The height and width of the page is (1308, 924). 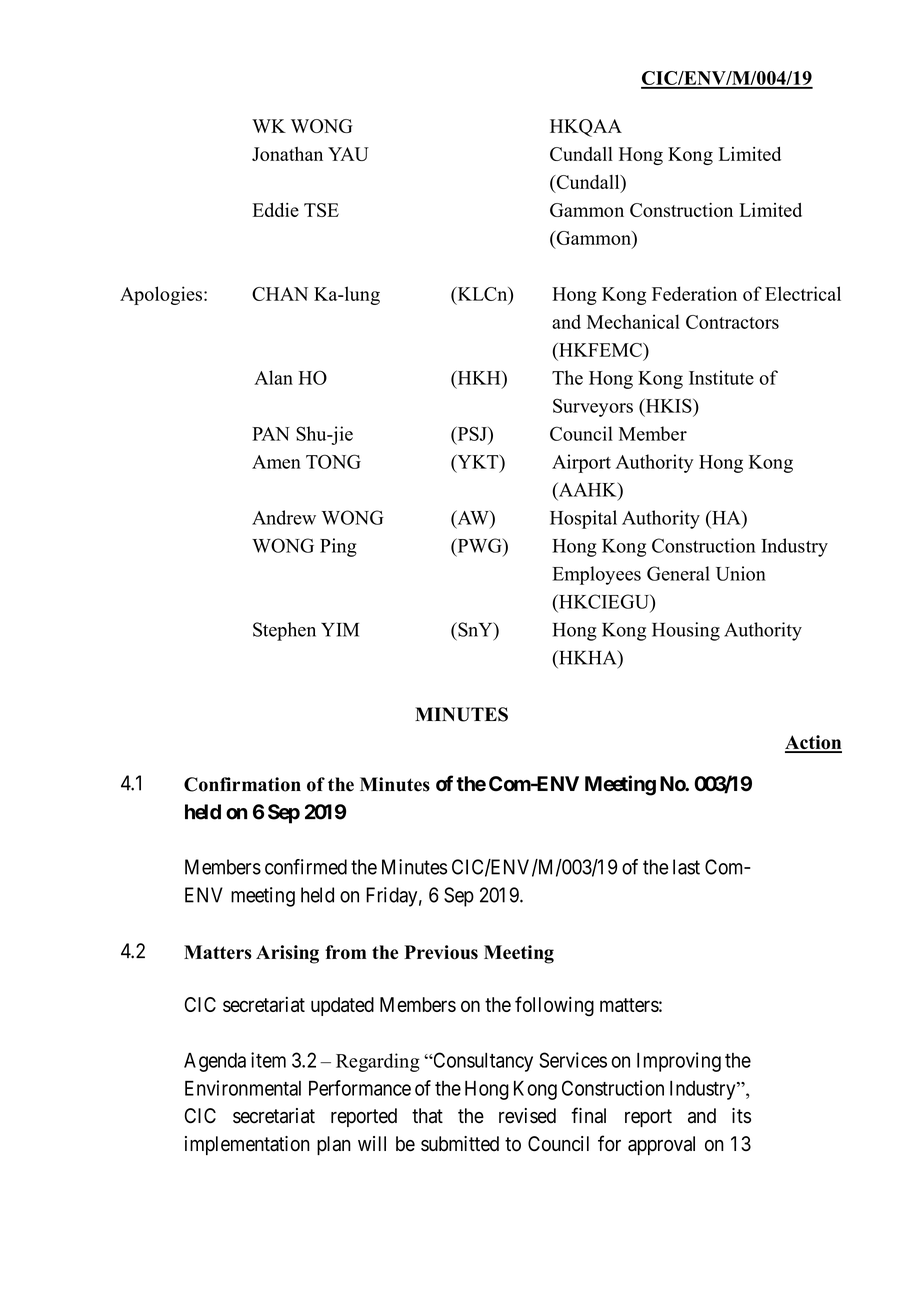 What do you see at coordinates (527, 1116) in the page?
I see `revised` at bounding box center [527, 1116].
